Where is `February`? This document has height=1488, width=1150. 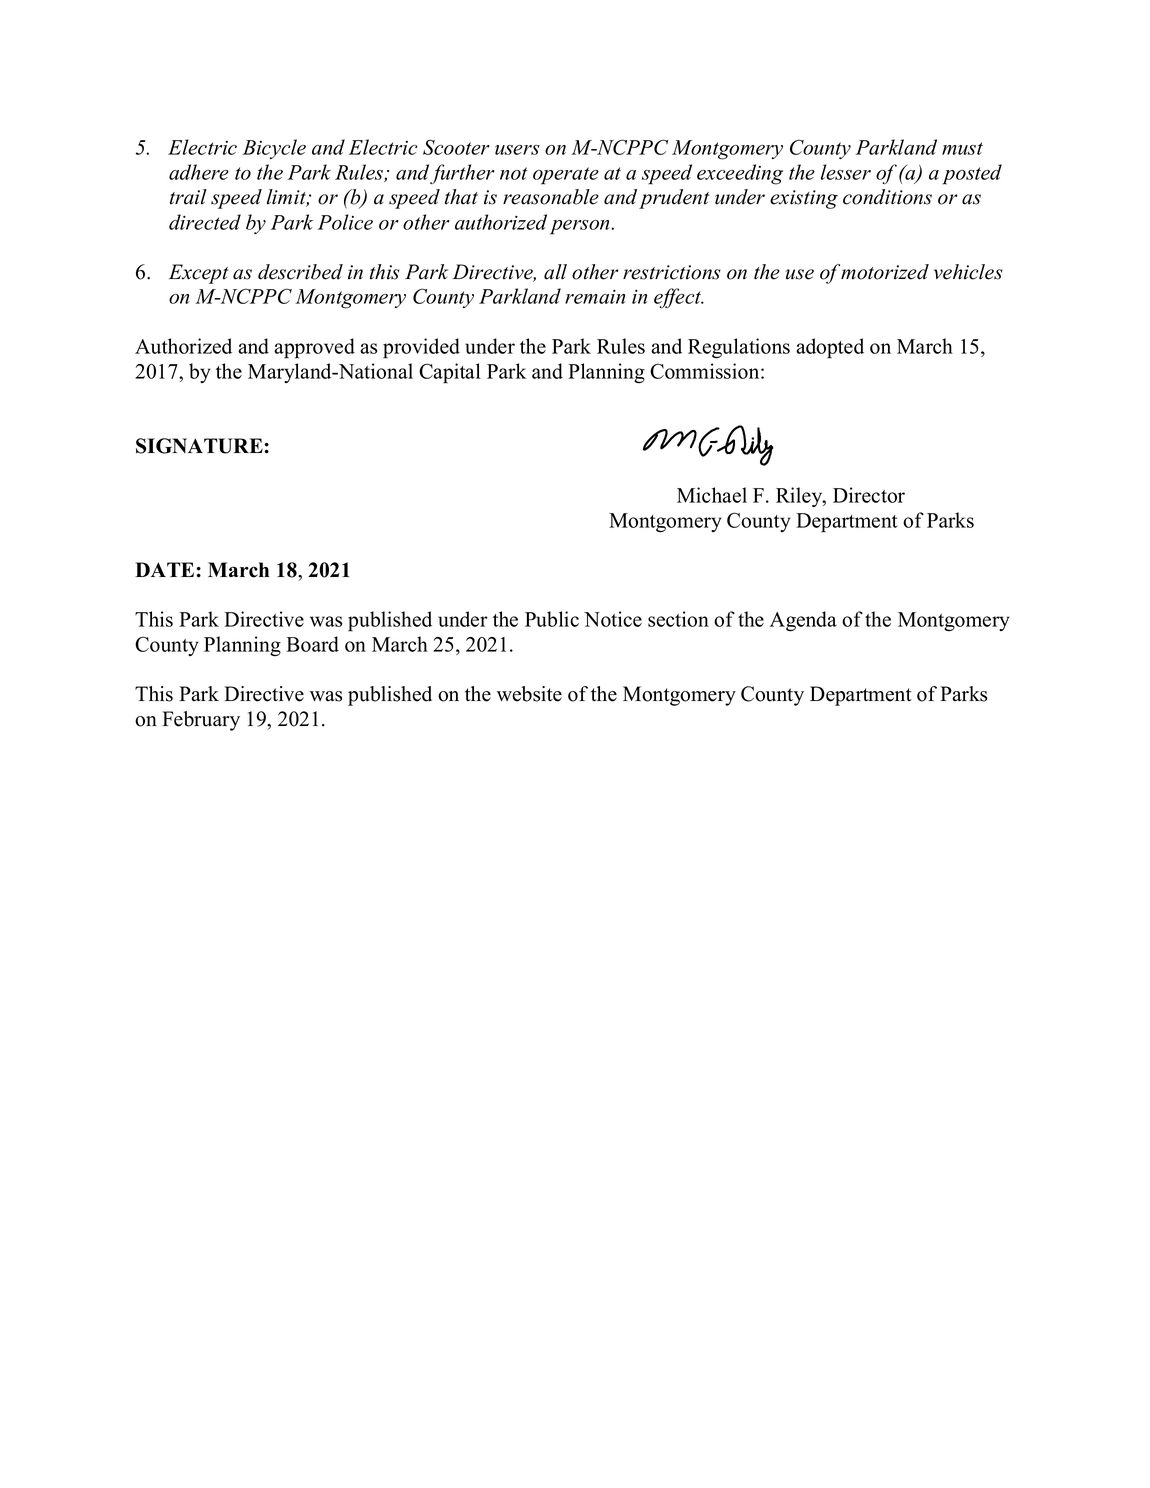 February is located at coordinates (201, 721).
